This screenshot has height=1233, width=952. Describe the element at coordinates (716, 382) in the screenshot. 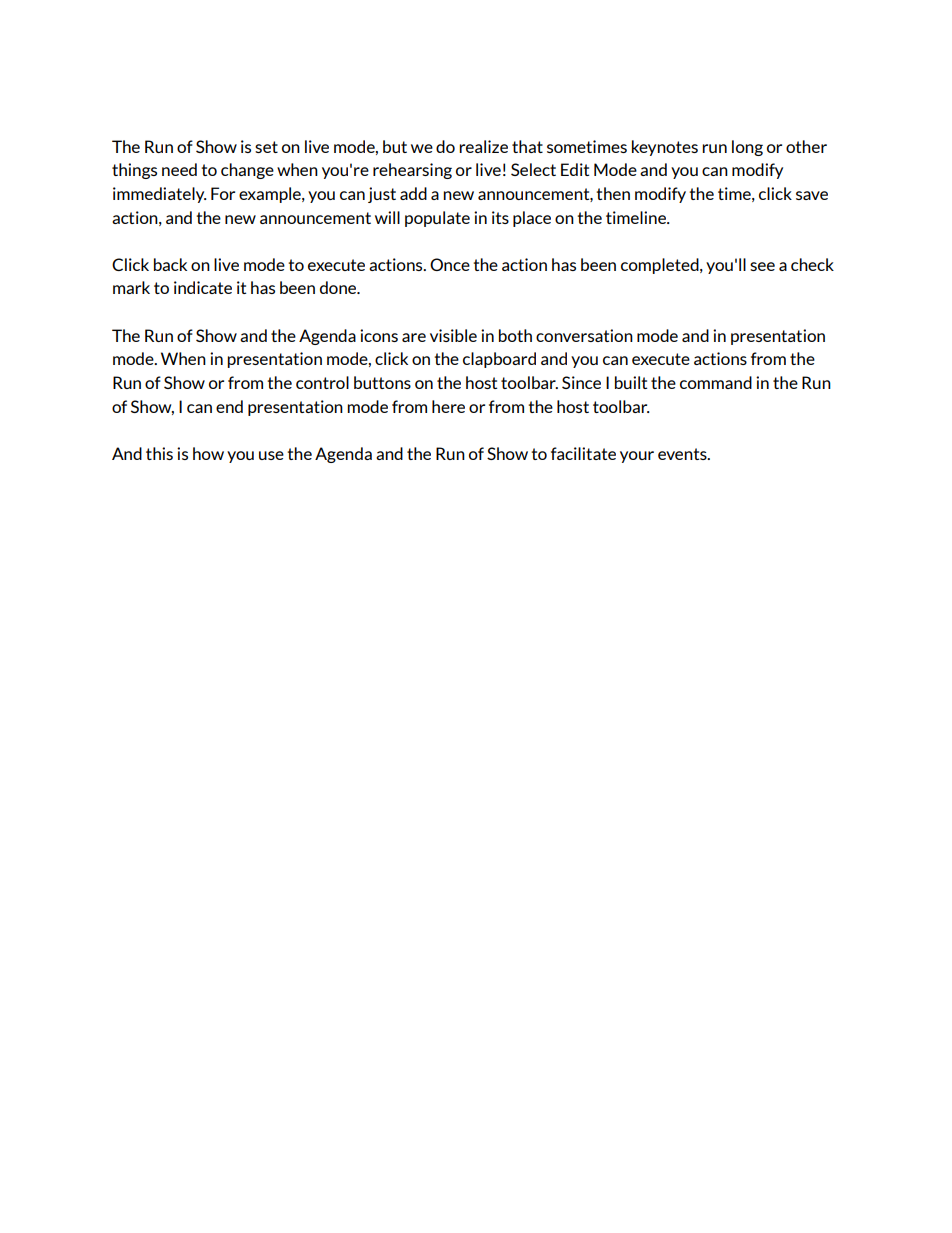

I see `command` at that location.
